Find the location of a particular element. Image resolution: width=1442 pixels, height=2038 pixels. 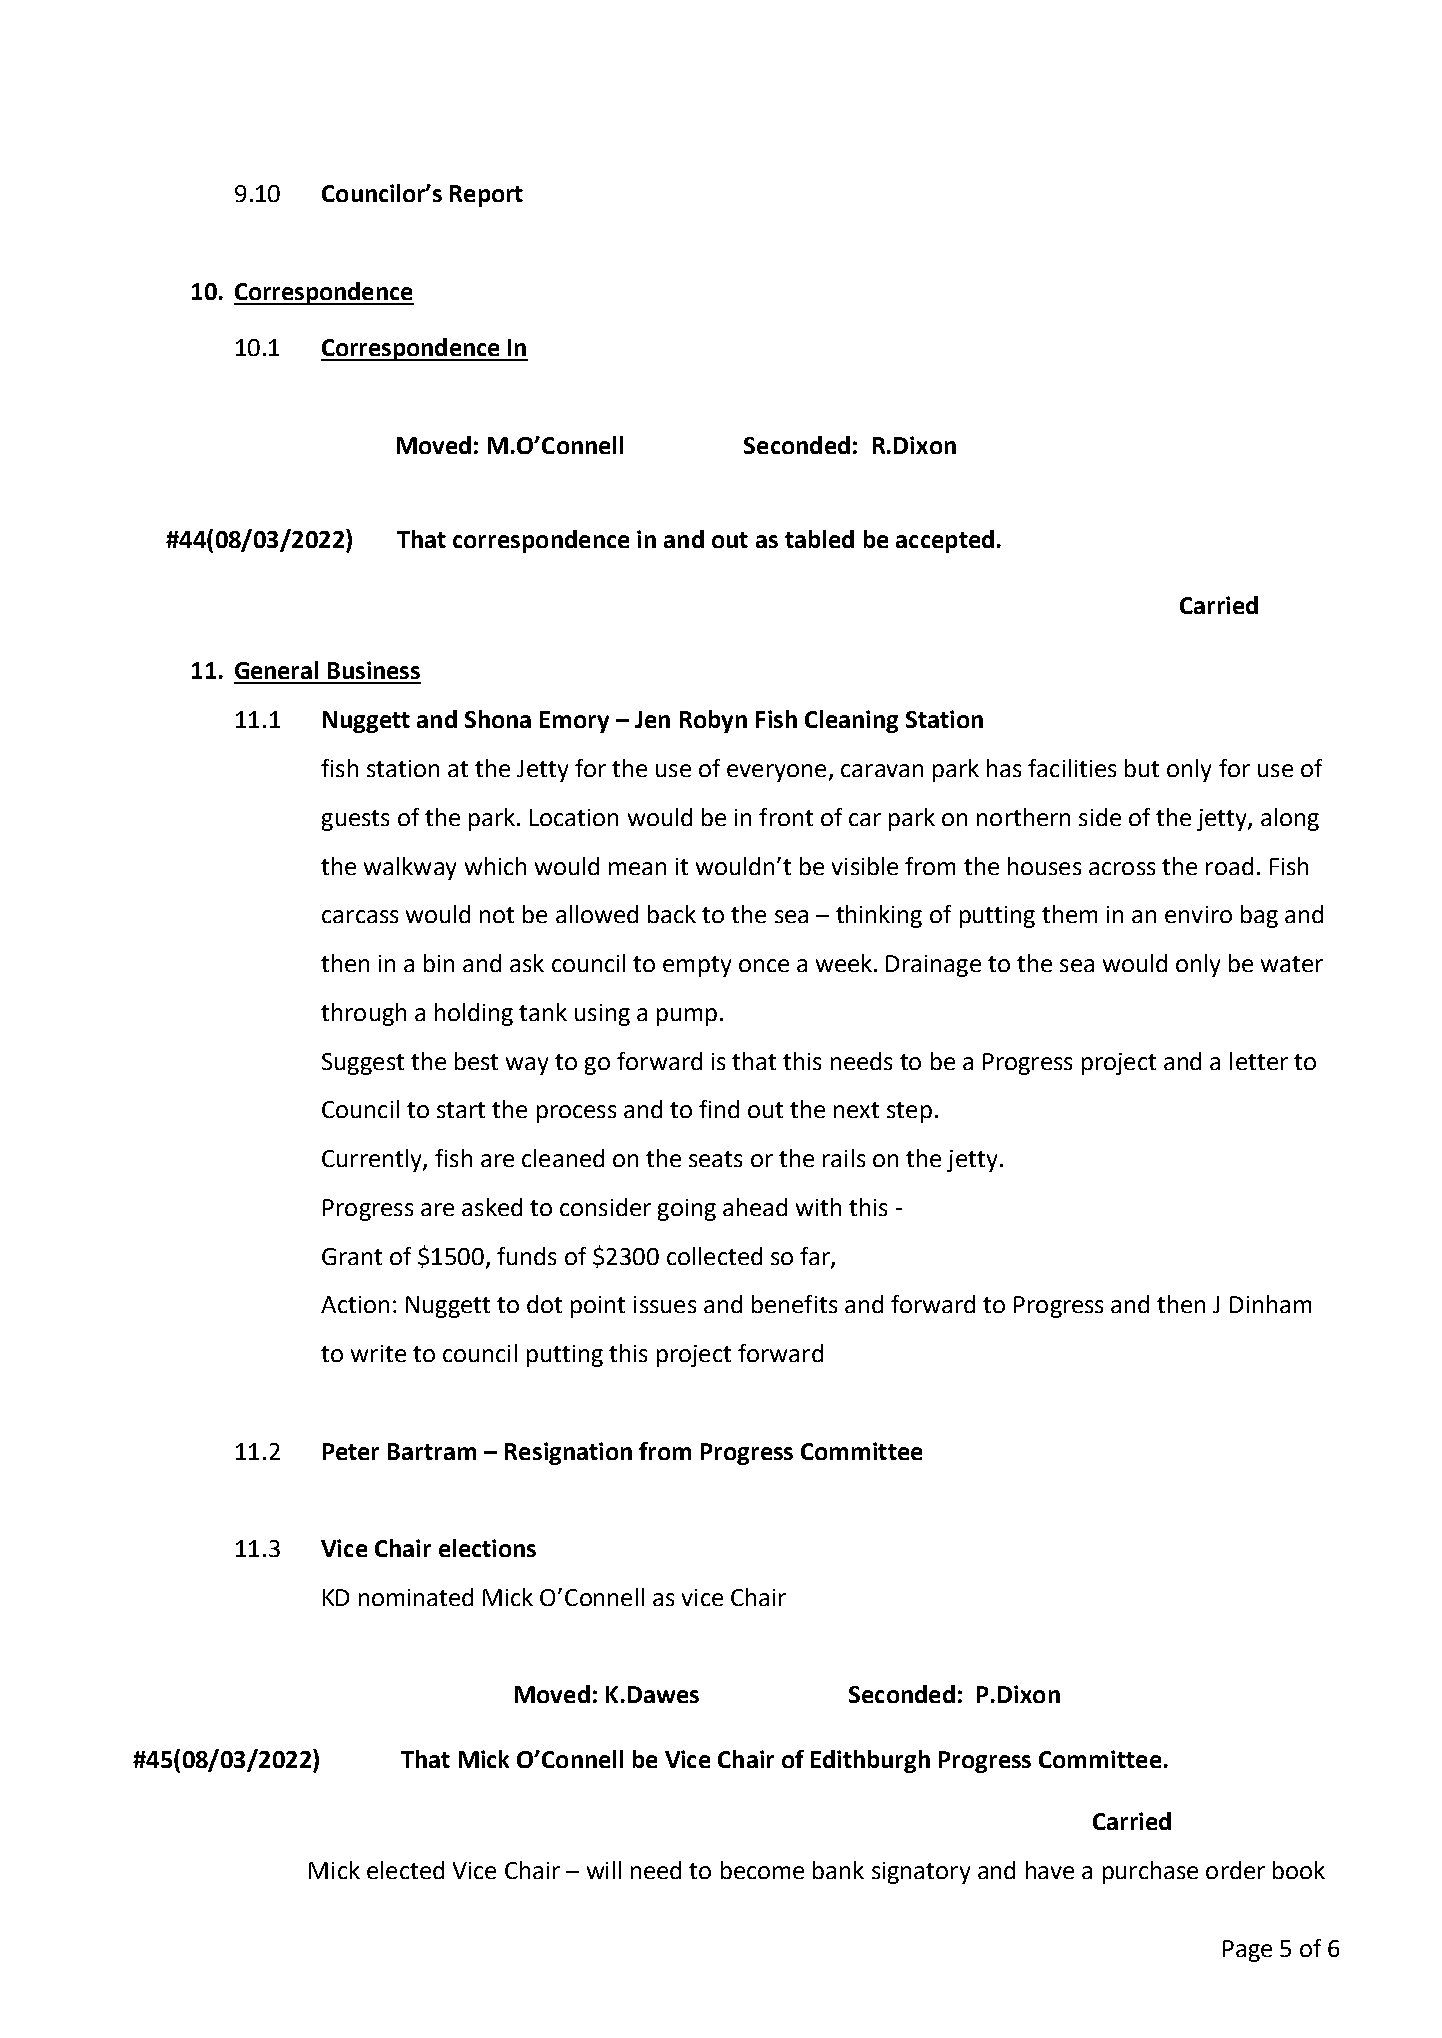

Report is located at coordinates (486, 196).
